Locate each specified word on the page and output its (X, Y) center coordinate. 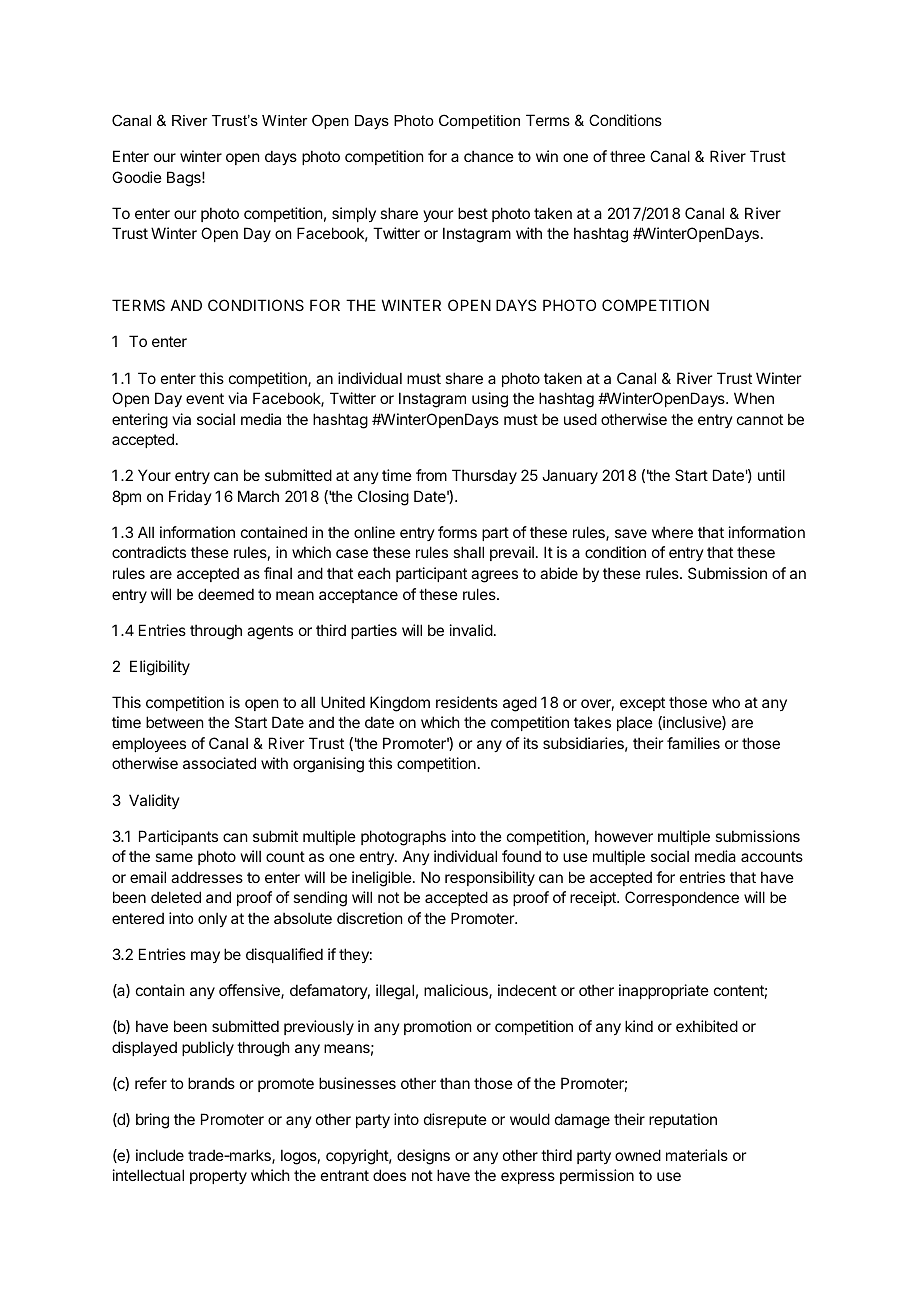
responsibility (490, 878)
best (473, 213)
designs (423, 1157)
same (174, 857)
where (672, 532)
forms (457, 532)
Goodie (137, 177)
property (218, 1177)
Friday (190, 497)
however (624, 836)
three (627, 156)
